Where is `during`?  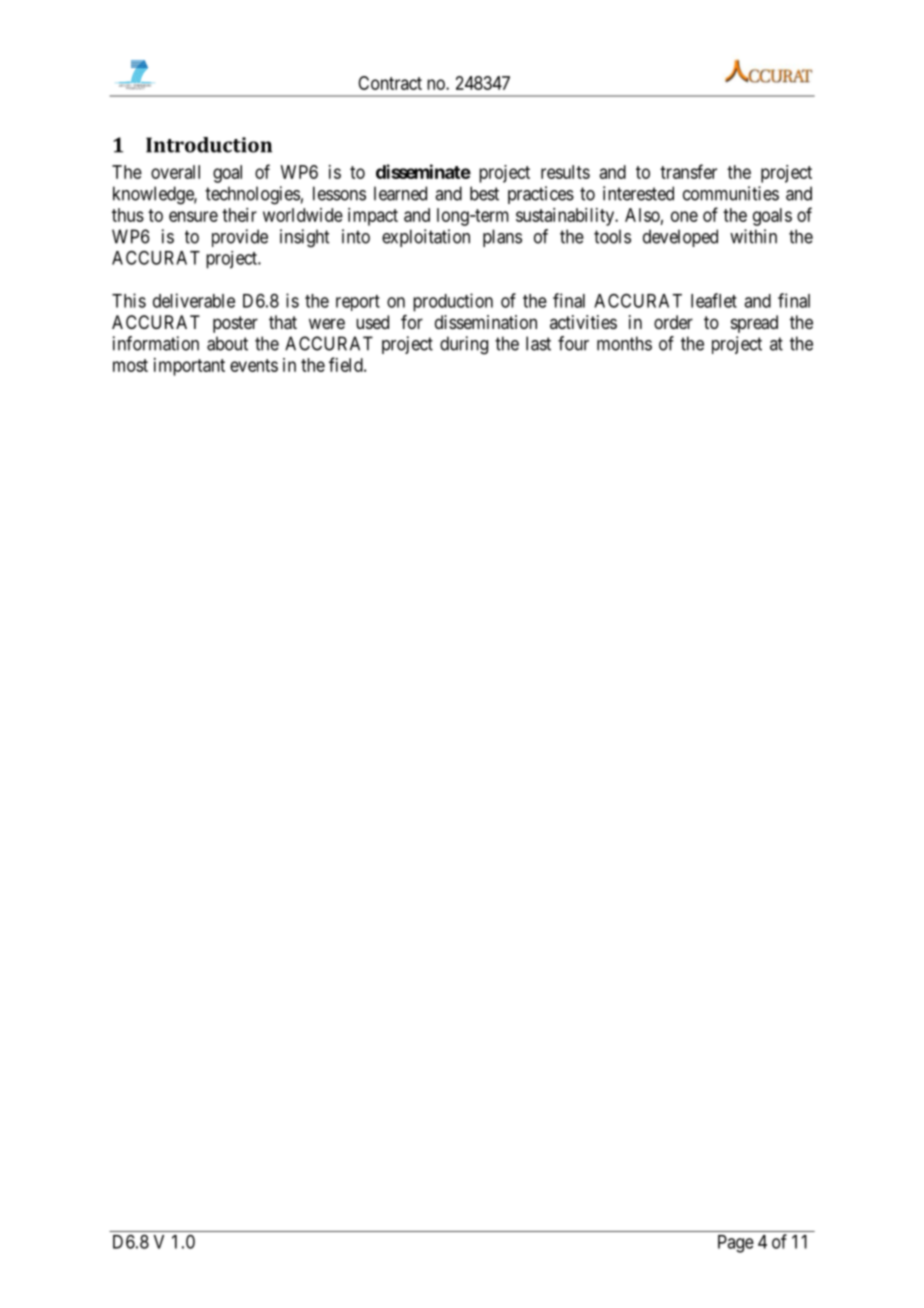
during is located at coordinates (464, 345).
